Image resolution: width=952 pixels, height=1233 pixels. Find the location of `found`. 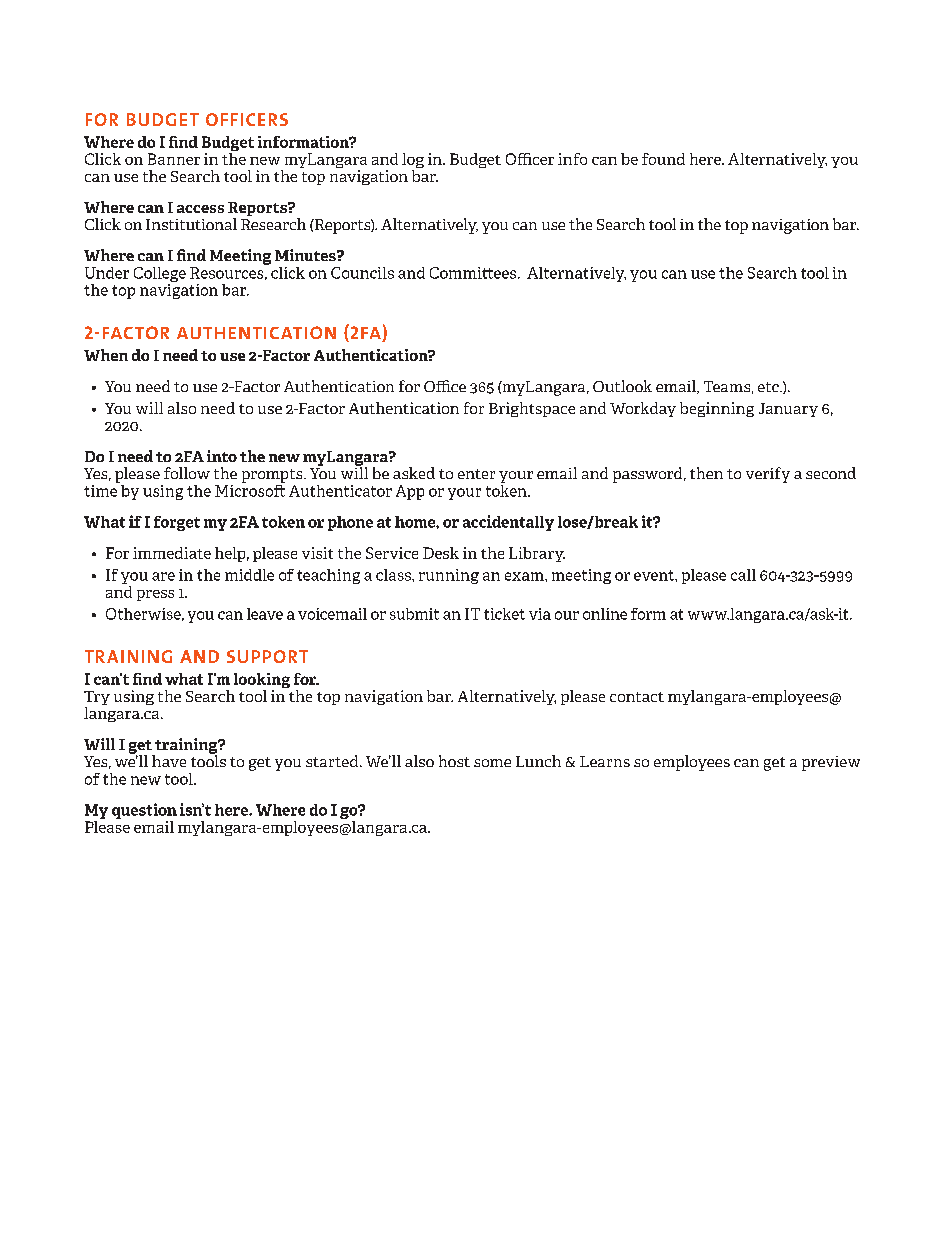

found is located at coordinates (663, 159).
